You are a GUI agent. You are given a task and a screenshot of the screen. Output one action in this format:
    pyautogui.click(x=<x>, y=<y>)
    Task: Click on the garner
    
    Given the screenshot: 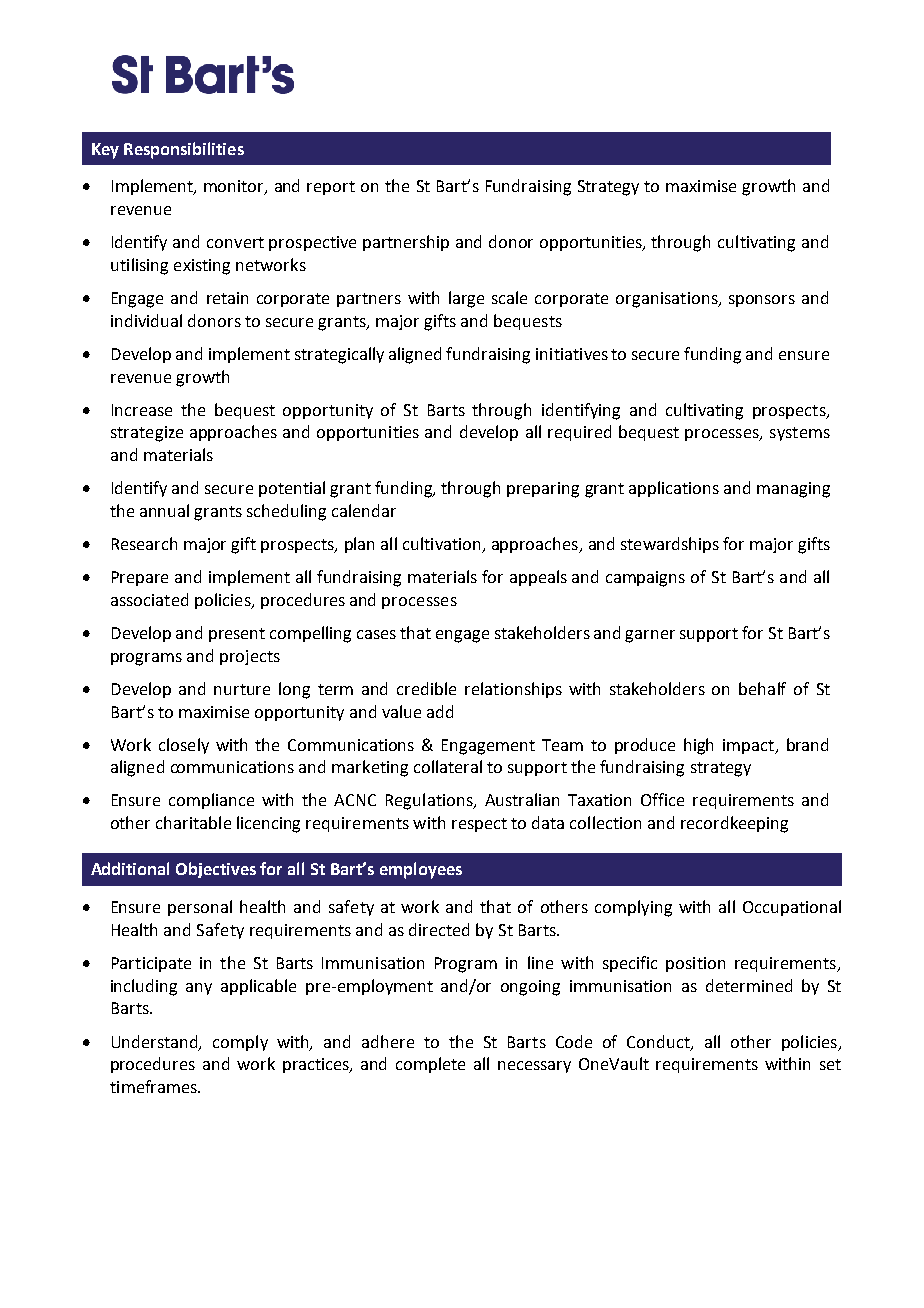 What is the action you would take?
    pyautogui.click(x=650, y=636)
